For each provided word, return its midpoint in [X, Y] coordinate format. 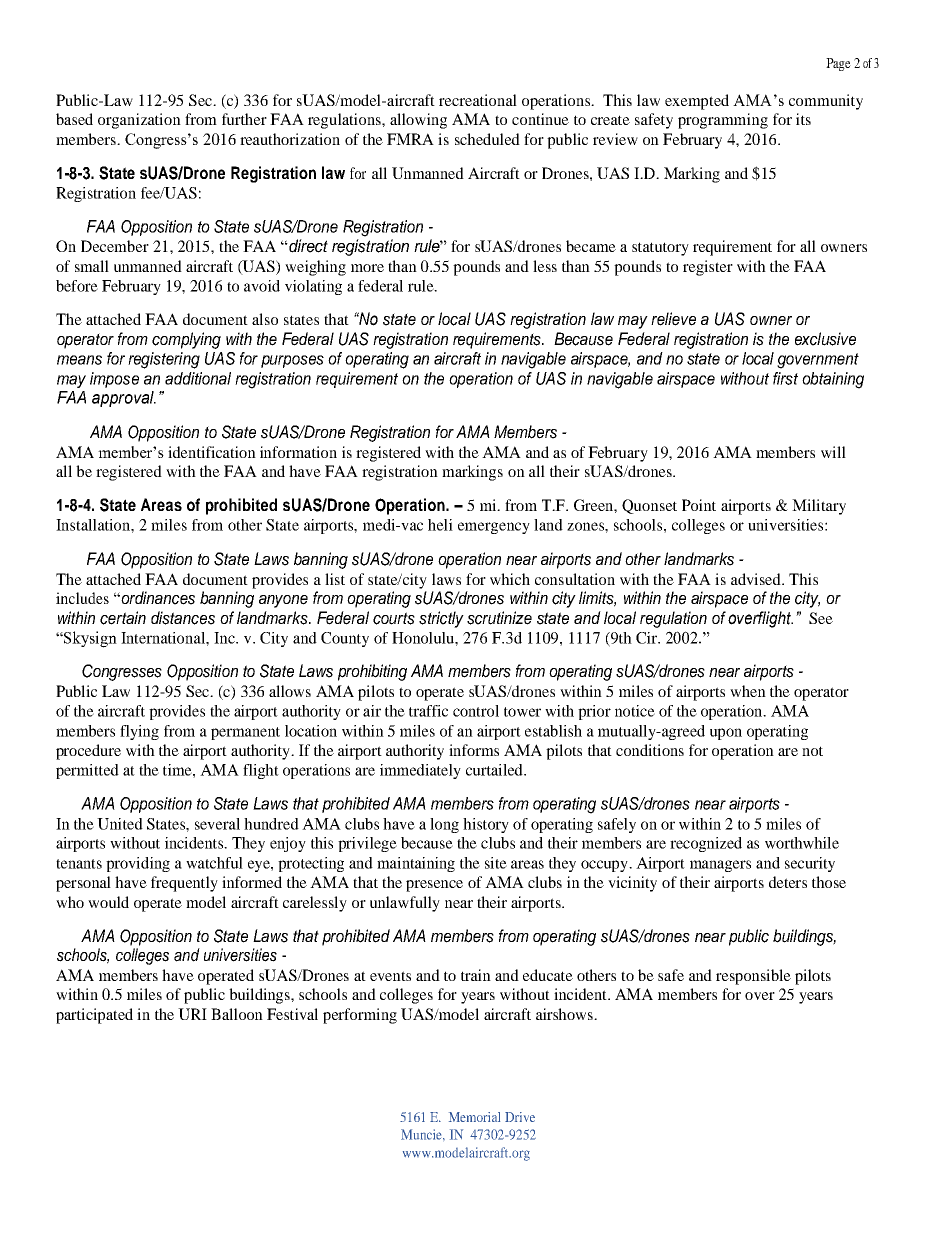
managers [720, 866]
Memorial [474, 1117]
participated [94, 1016]
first [785, 378]
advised [757, 579]
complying [186, 340]
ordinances [158, 598]
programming [723, 121]
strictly [441, 619]
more [367, 268]
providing [138, 864]
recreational [478, 100]
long [444, 825]
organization [139, 121]
